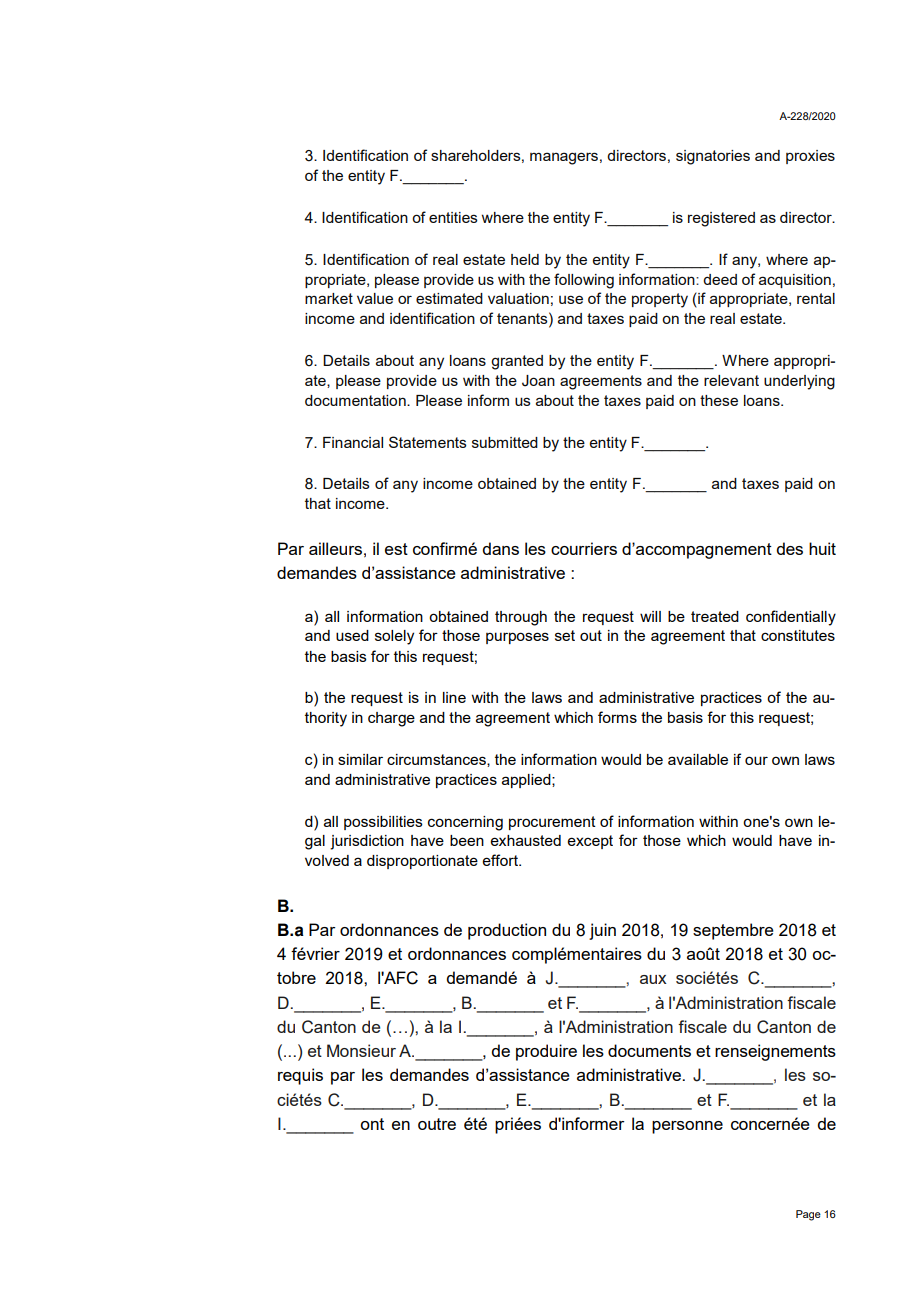 Image resolution: width=924 pixels, height=1308 pixels. I want to click on available, so click(698, 759).
